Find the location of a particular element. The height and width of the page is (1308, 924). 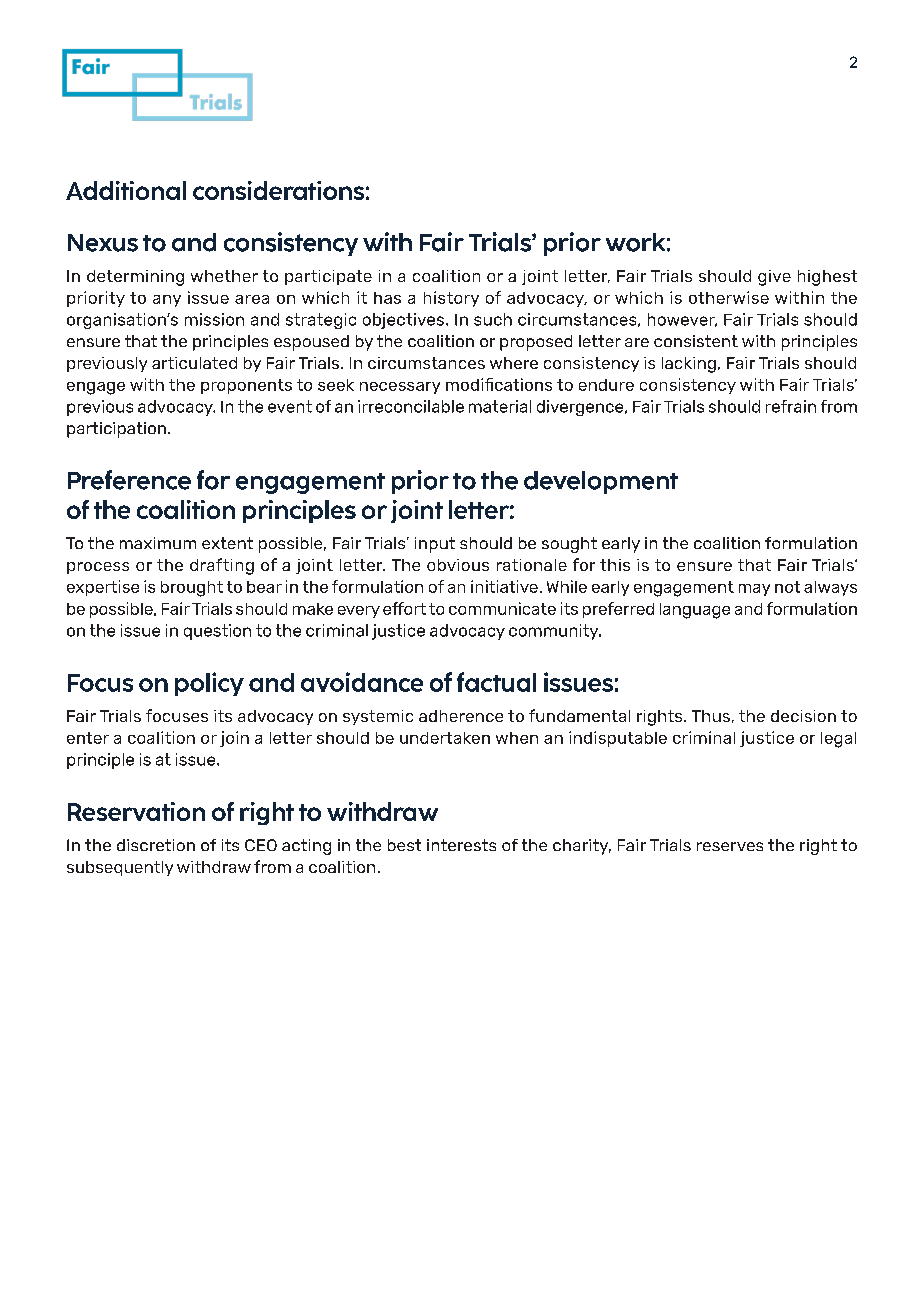

initiative is located at coordinates (504, 586).
